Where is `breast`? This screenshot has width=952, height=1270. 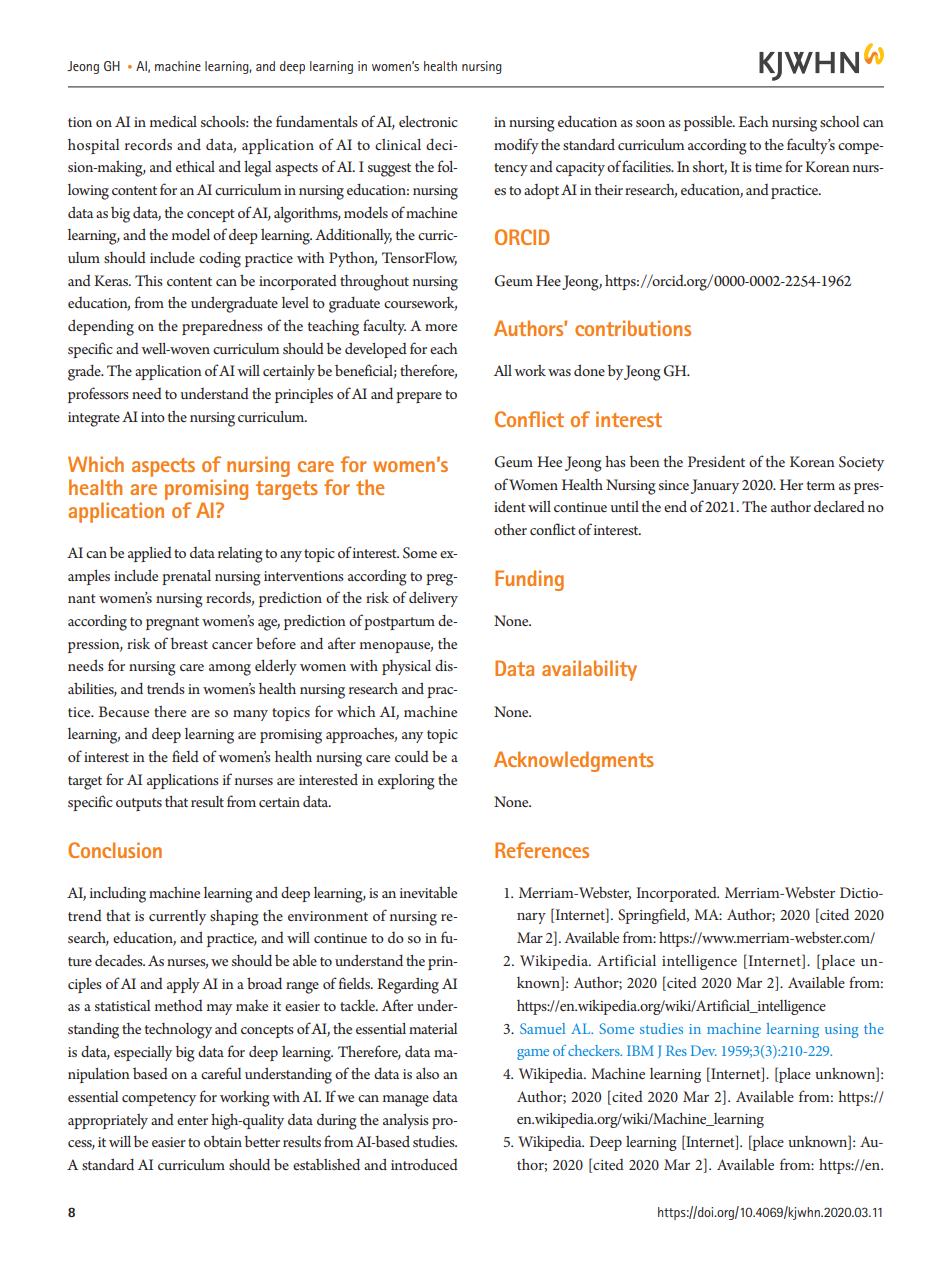
breast is located at coordinates (189, 643).
